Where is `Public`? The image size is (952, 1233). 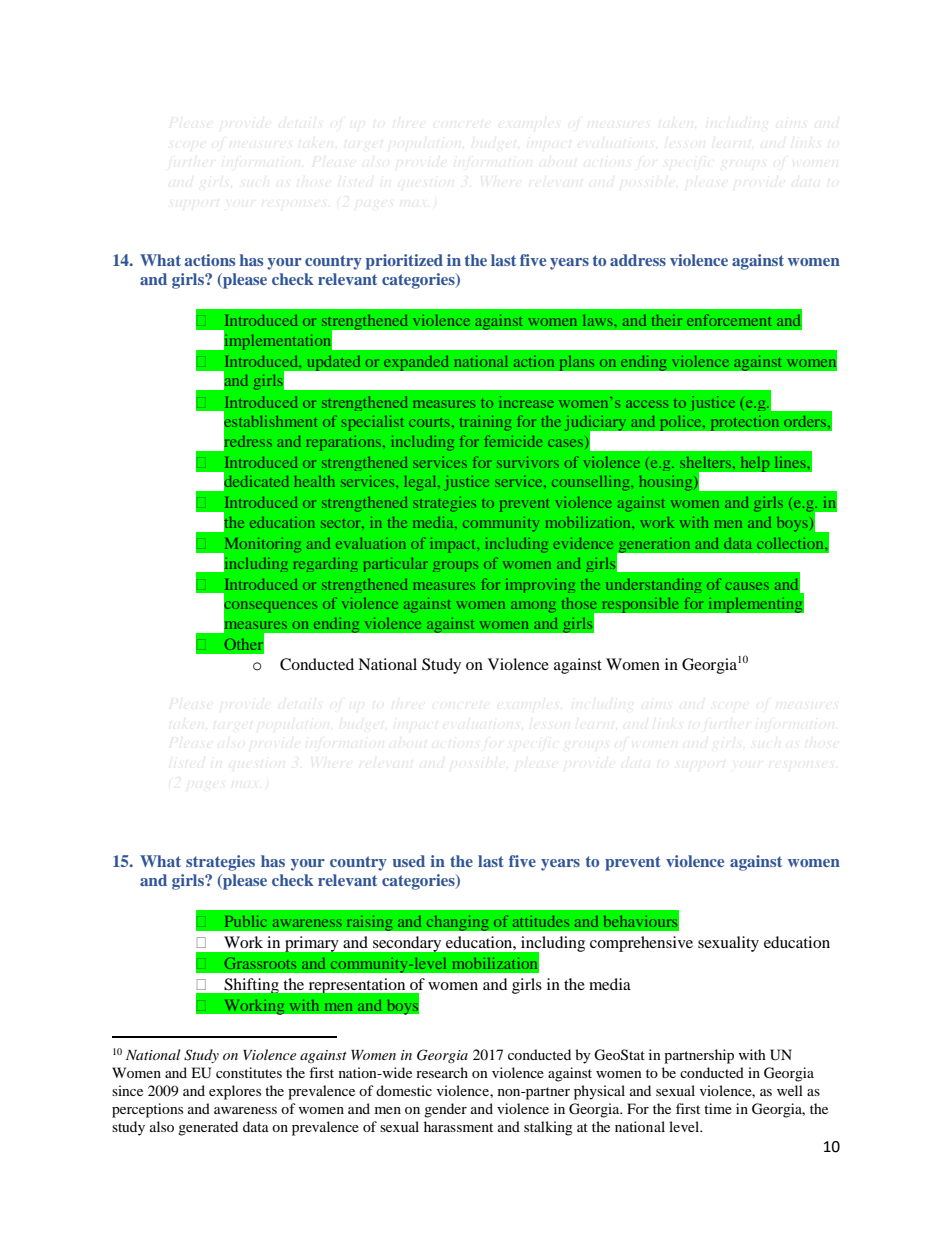 Public is located at coordinates (246, 921).
